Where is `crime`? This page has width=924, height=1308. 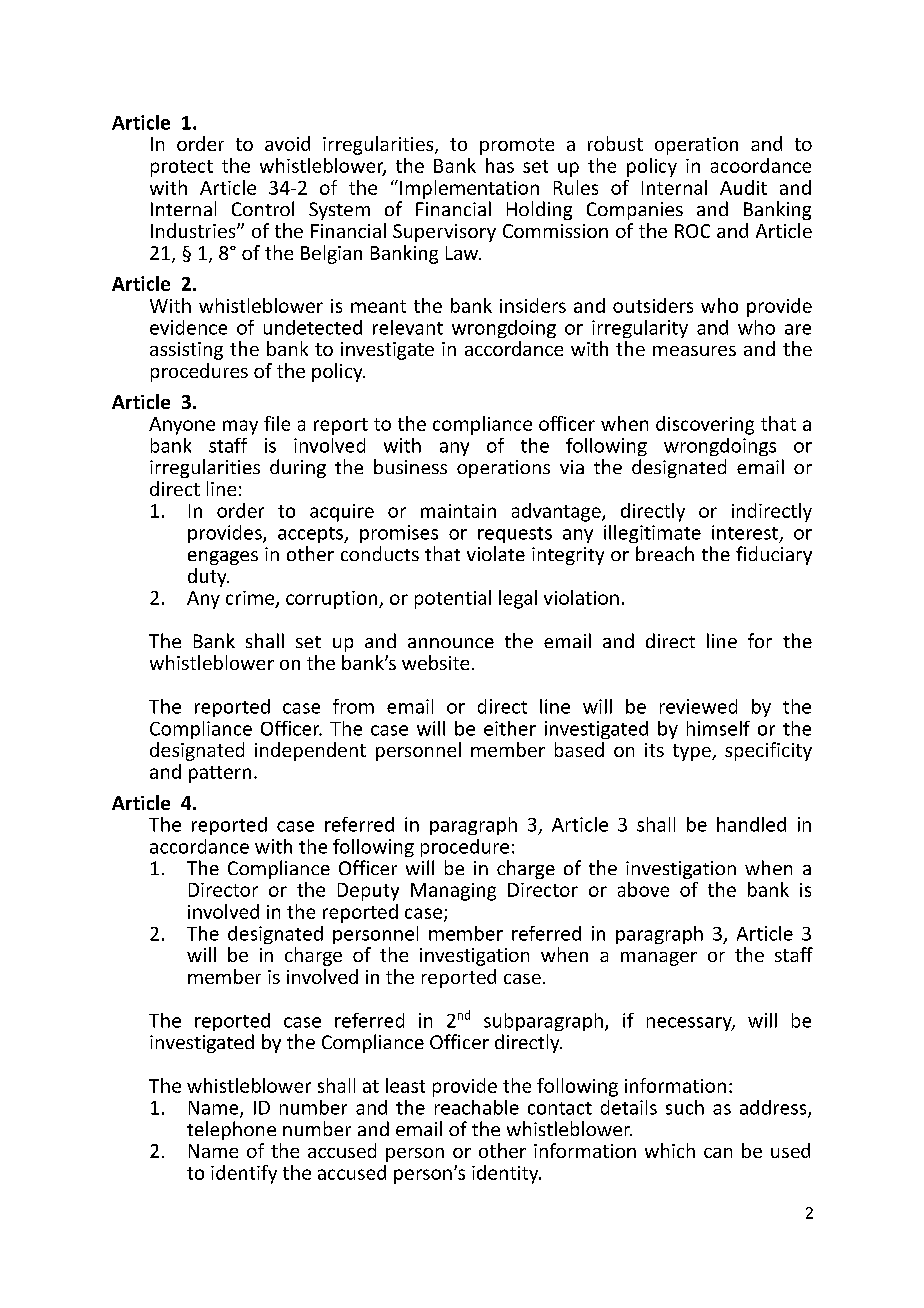
crime is located at coordinates (251, 599).
